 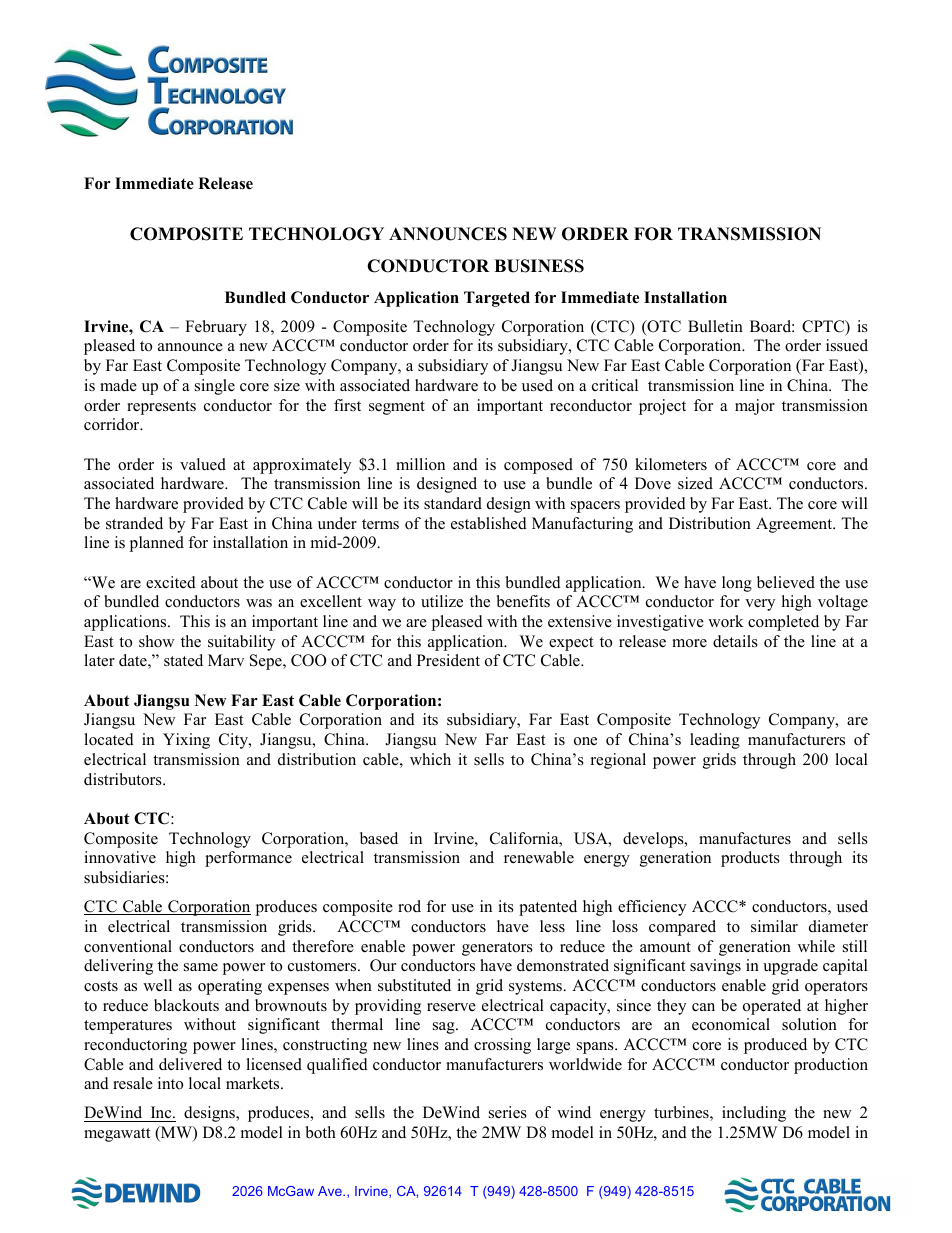 I want to click on renewable, so click(x=539, y=857).
